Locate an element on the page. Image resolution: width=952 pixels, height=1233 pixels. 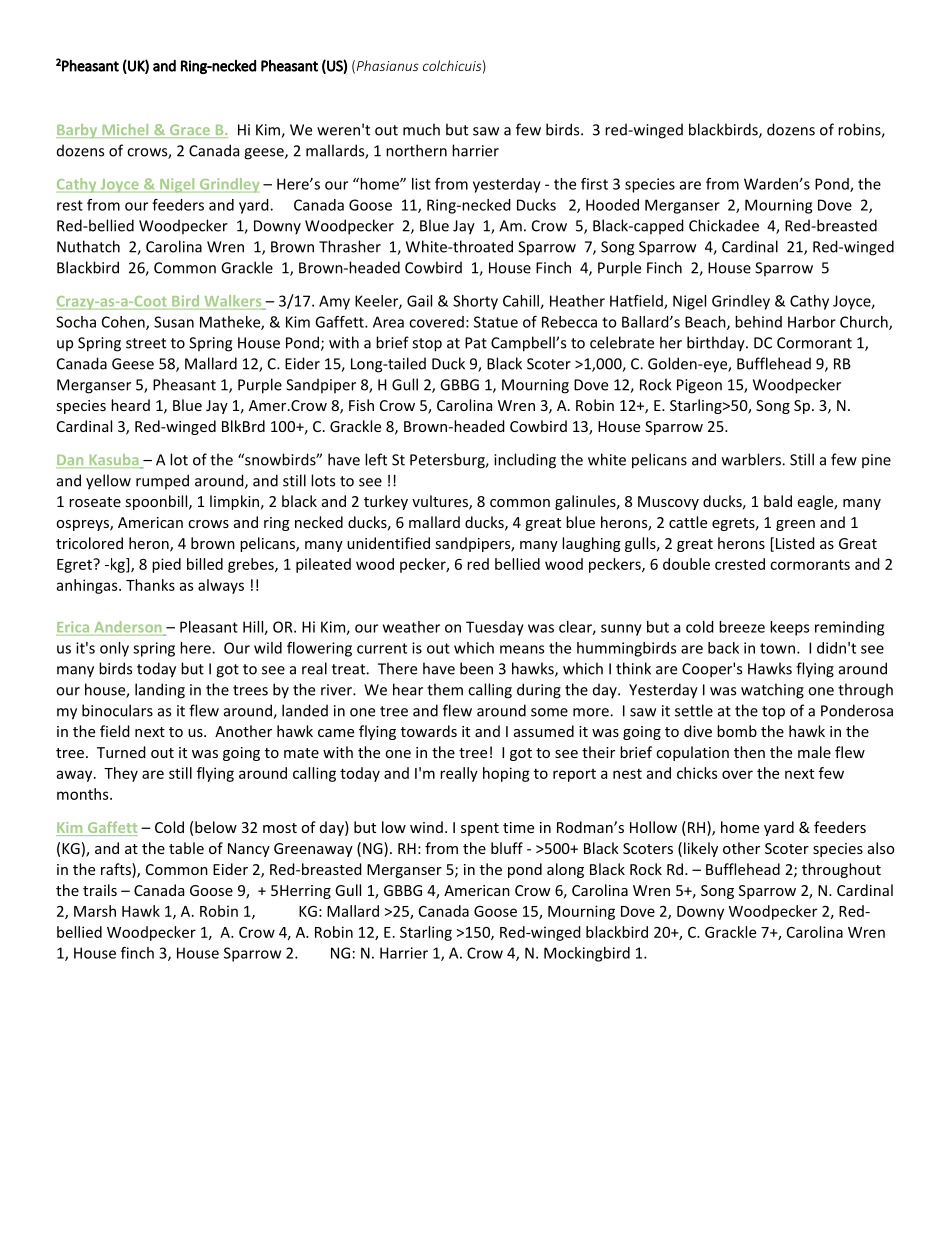
likely is located at coordinates (701, 849).
